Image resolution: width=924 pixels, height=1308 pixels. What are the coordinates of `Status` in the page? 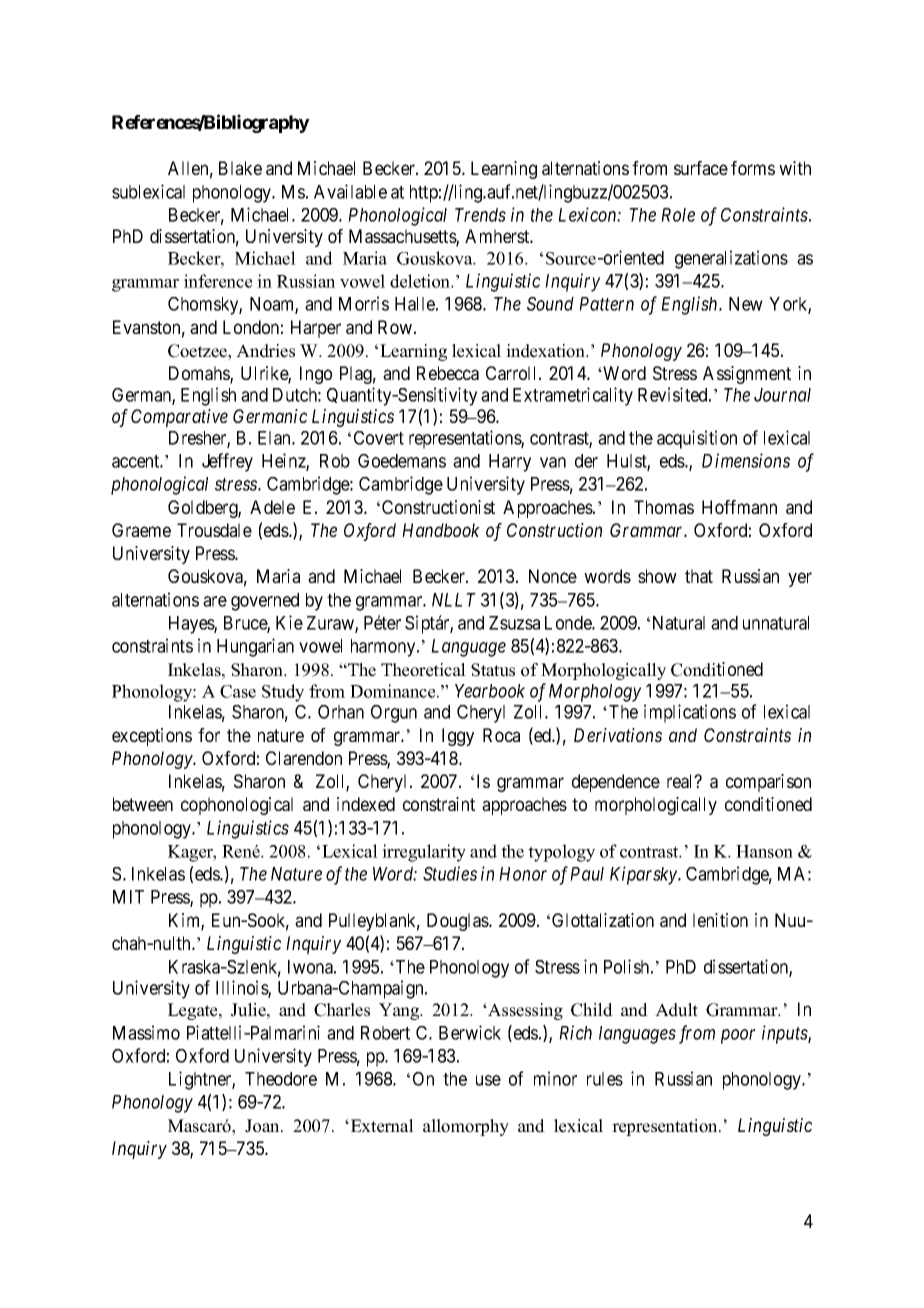 It's located at (493, 670).
